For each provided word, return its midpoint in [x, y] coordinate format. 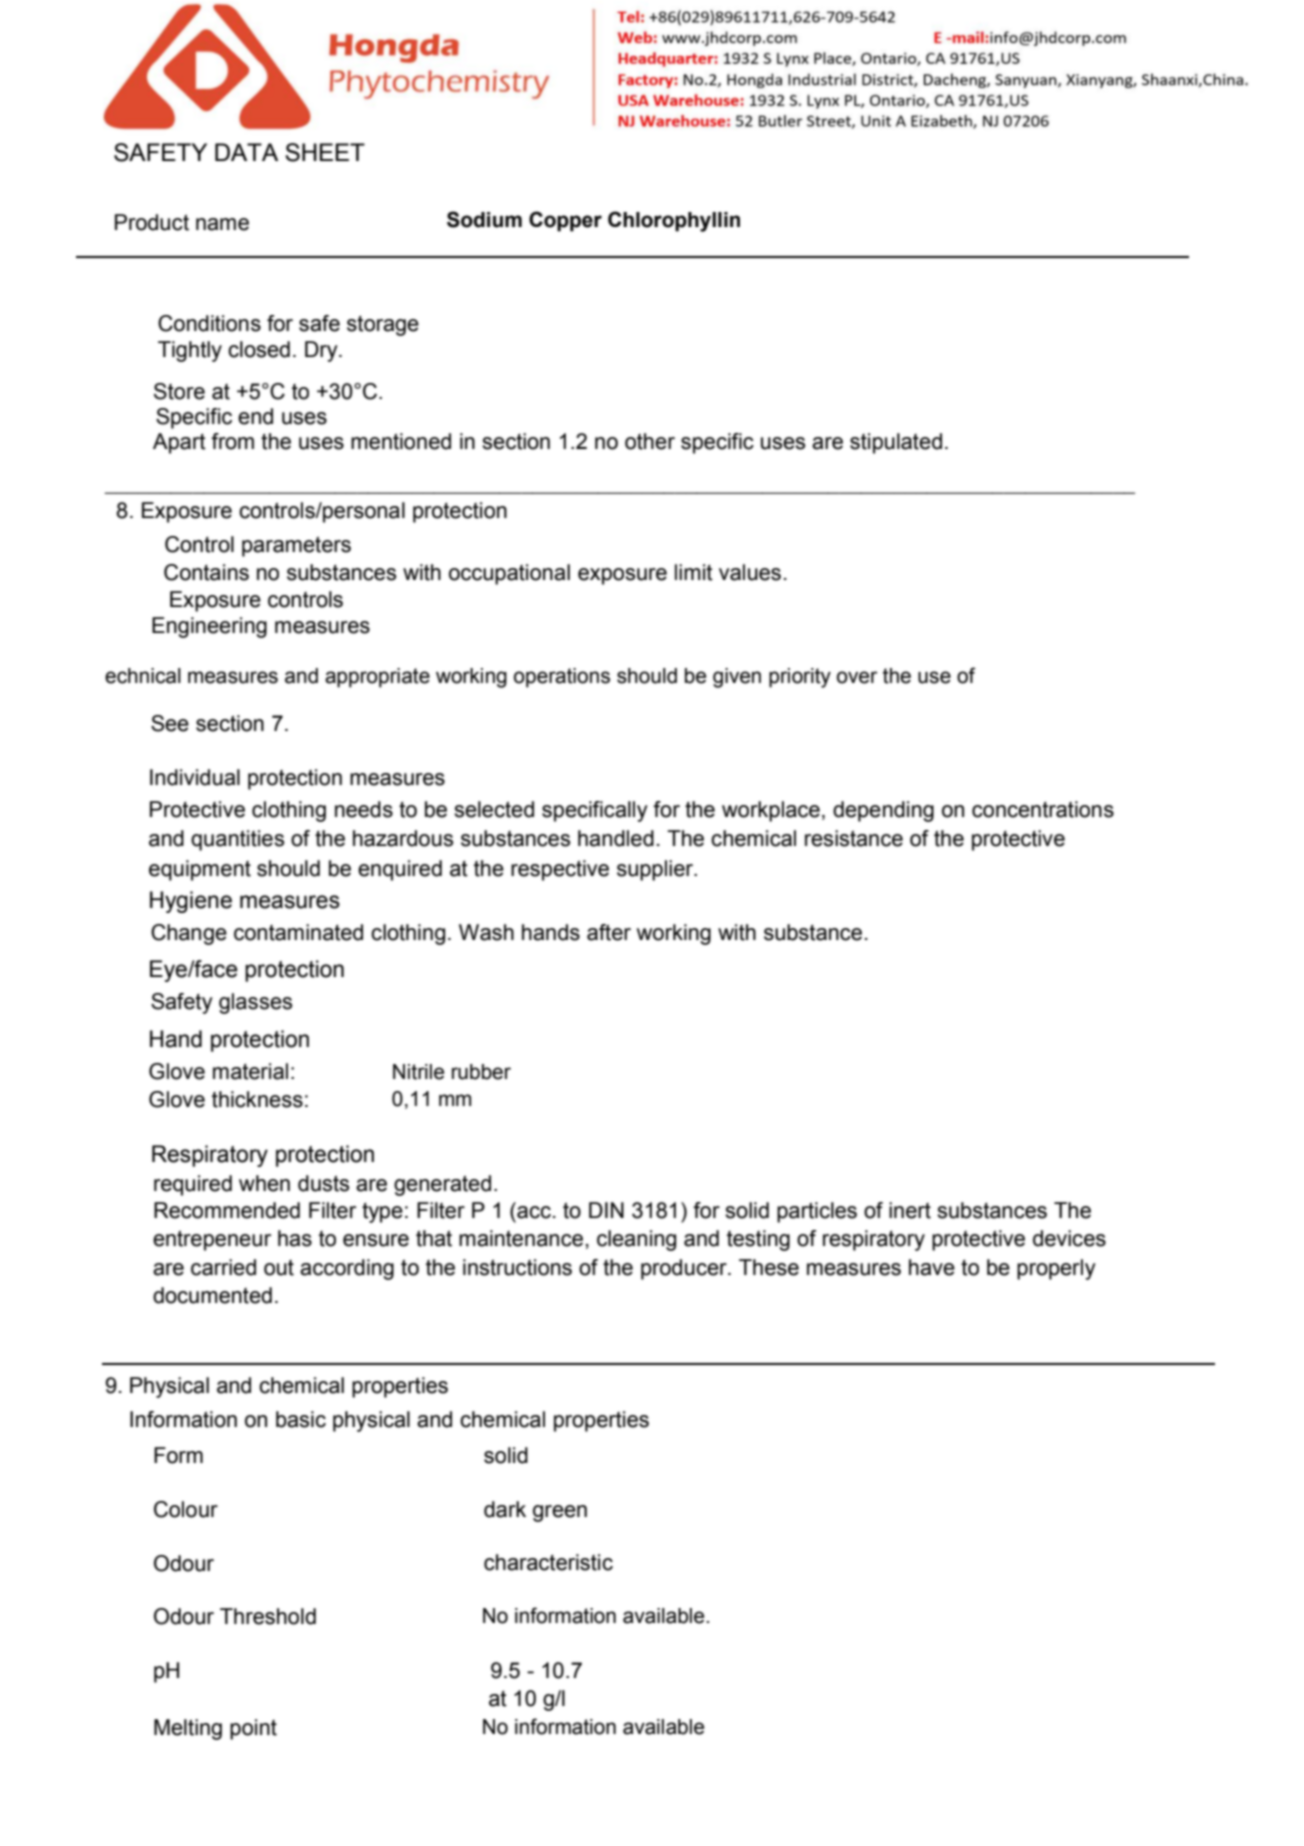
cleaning [636, 1240]
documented [212, 1295]
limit [694, 572]
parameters [296, 546]
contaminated [298, 932]
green [560, 1513]
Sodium [484, 219]
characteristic [548, 1562]
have [932, 1267]
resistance [854, 838]
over [857, 677]
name [222, 224]
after [609, 932]
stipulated [896, 443]
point [253, 1729]
